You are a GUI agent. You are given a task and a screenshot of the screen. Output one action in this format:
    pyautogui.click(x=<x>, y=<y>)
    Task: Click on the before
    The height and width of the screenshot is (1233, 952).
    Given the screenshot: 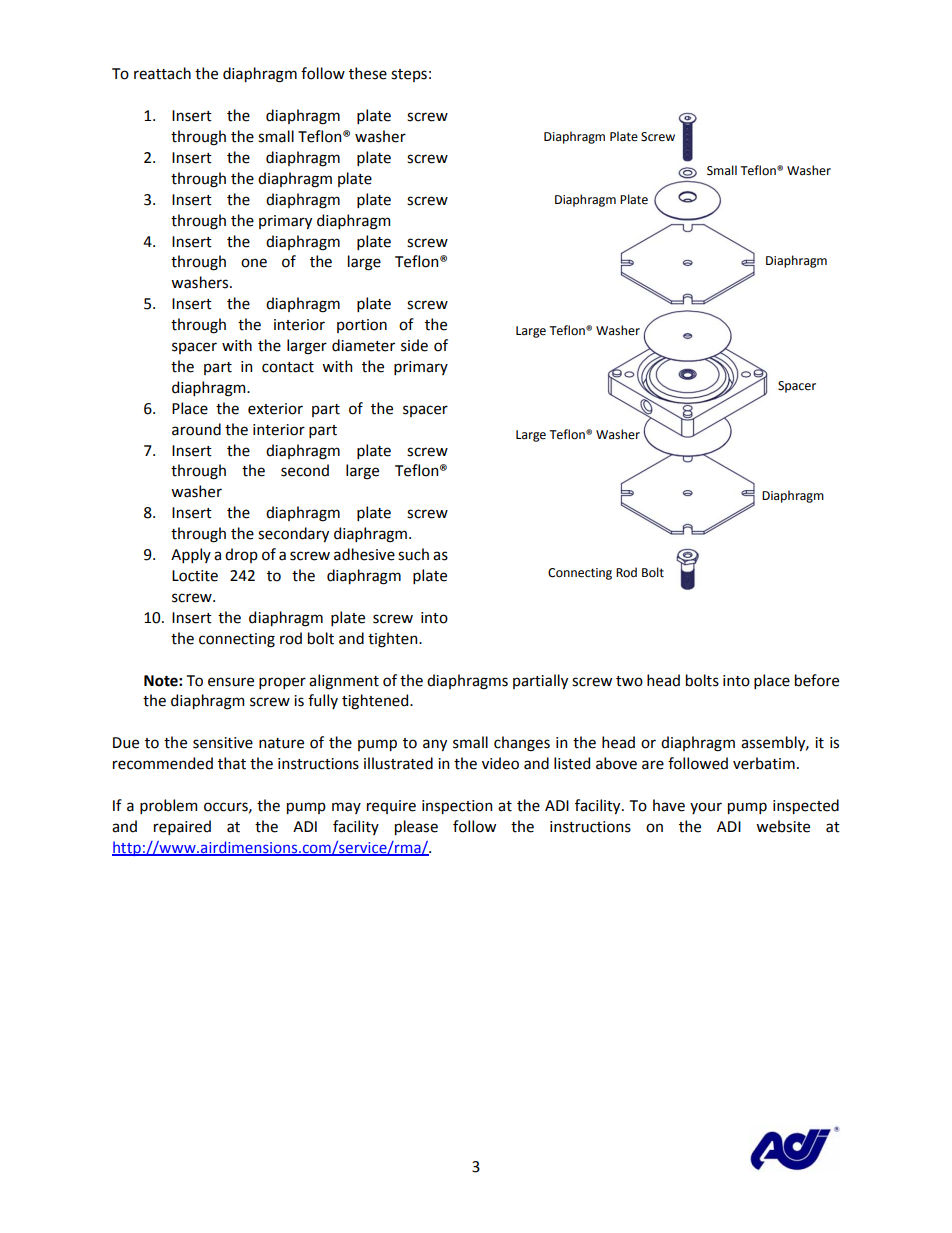 What is the action you would take?
    pyautogui.click(x=817, y=680)
